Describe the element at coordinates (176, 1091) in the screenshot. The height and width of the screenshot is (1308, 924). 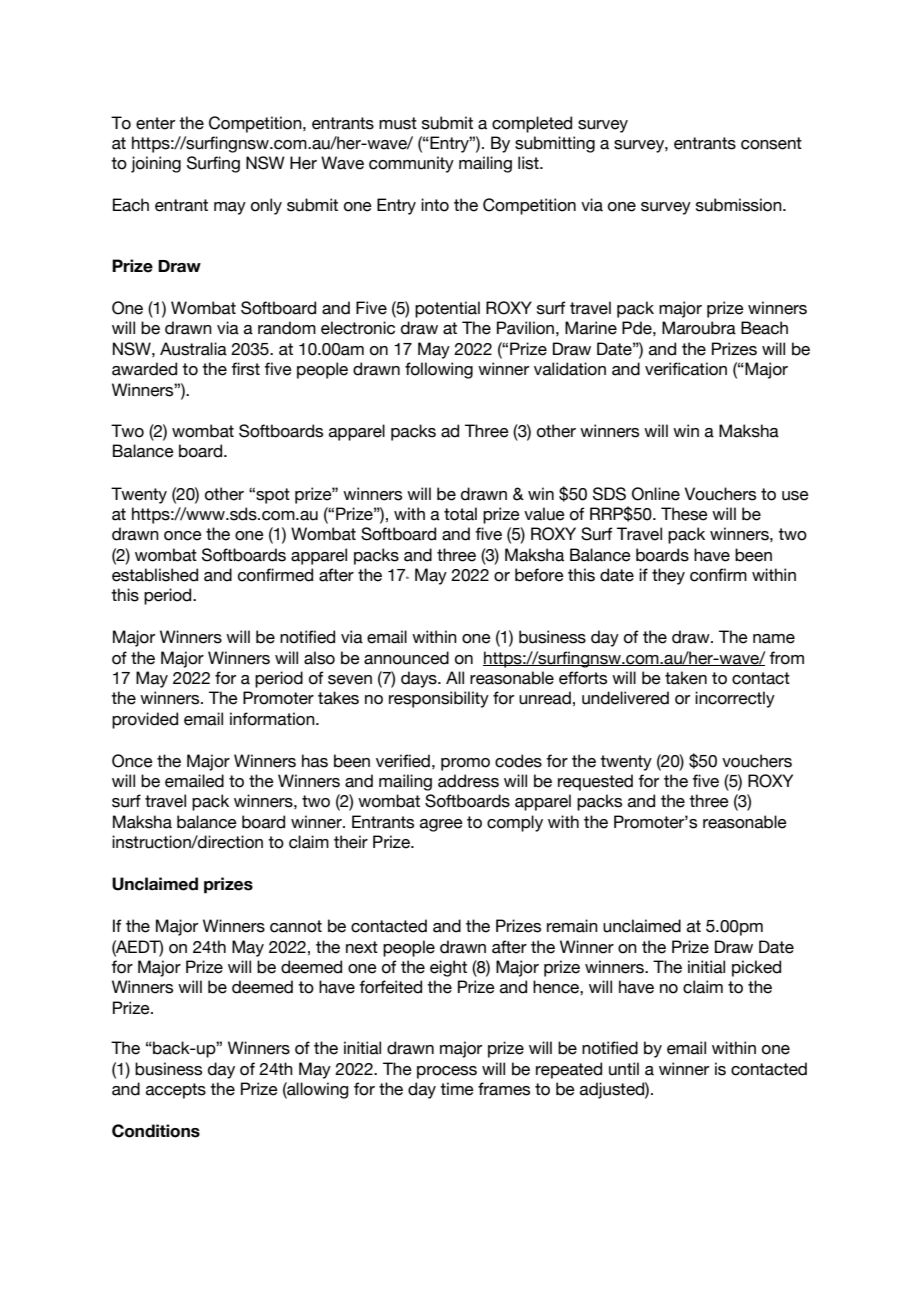
I see `accepts` at that location.
